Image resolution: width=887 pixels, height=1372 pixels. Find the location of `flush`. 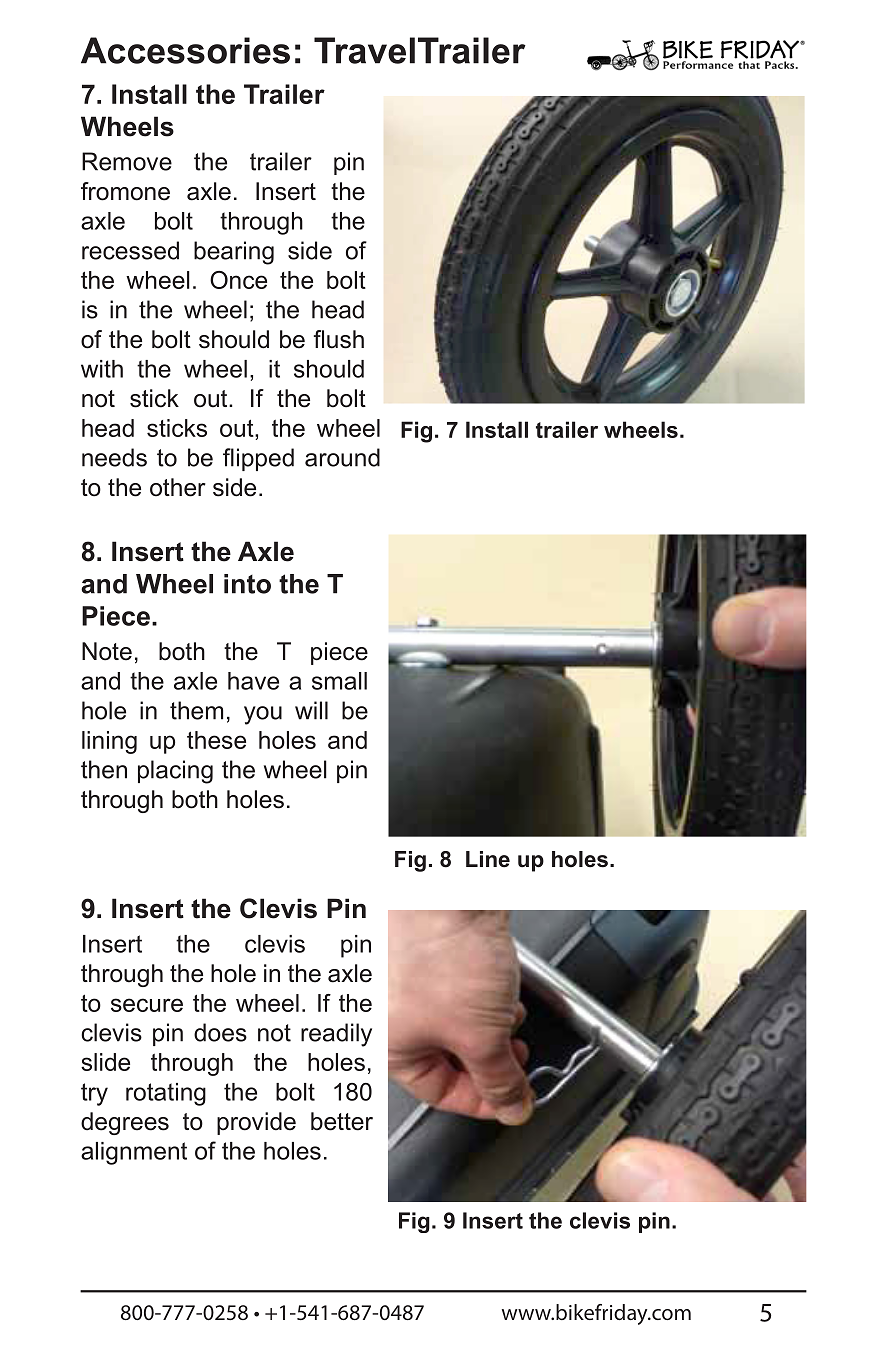

flush is located at coordinates (339, 339).
